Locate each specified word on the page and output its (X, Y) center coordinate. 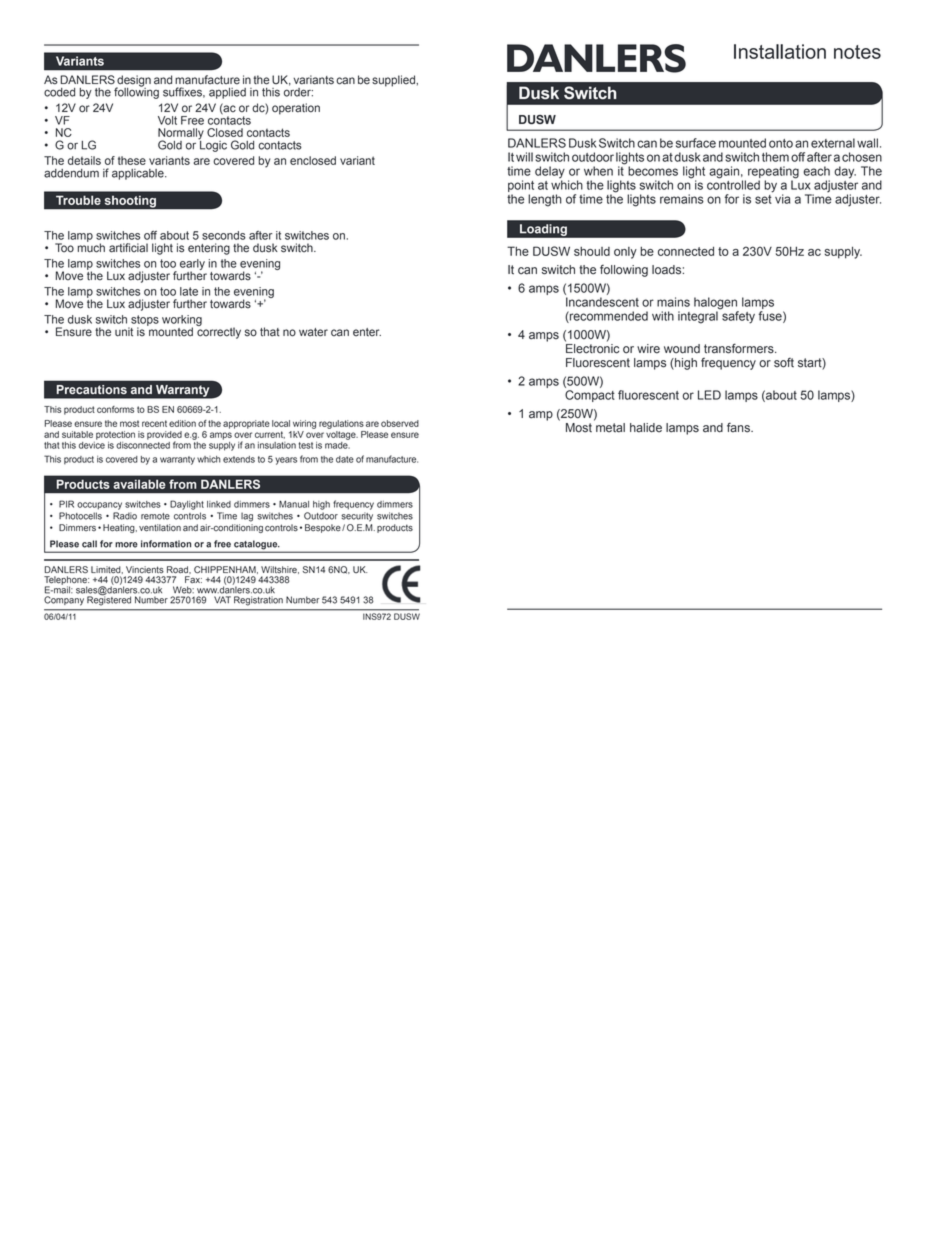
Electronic (592, 349)
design (133, 82)
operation (296, 109)
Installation (780, 51)
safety (737, 316)
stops (144, 321)
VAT (222, 599)
